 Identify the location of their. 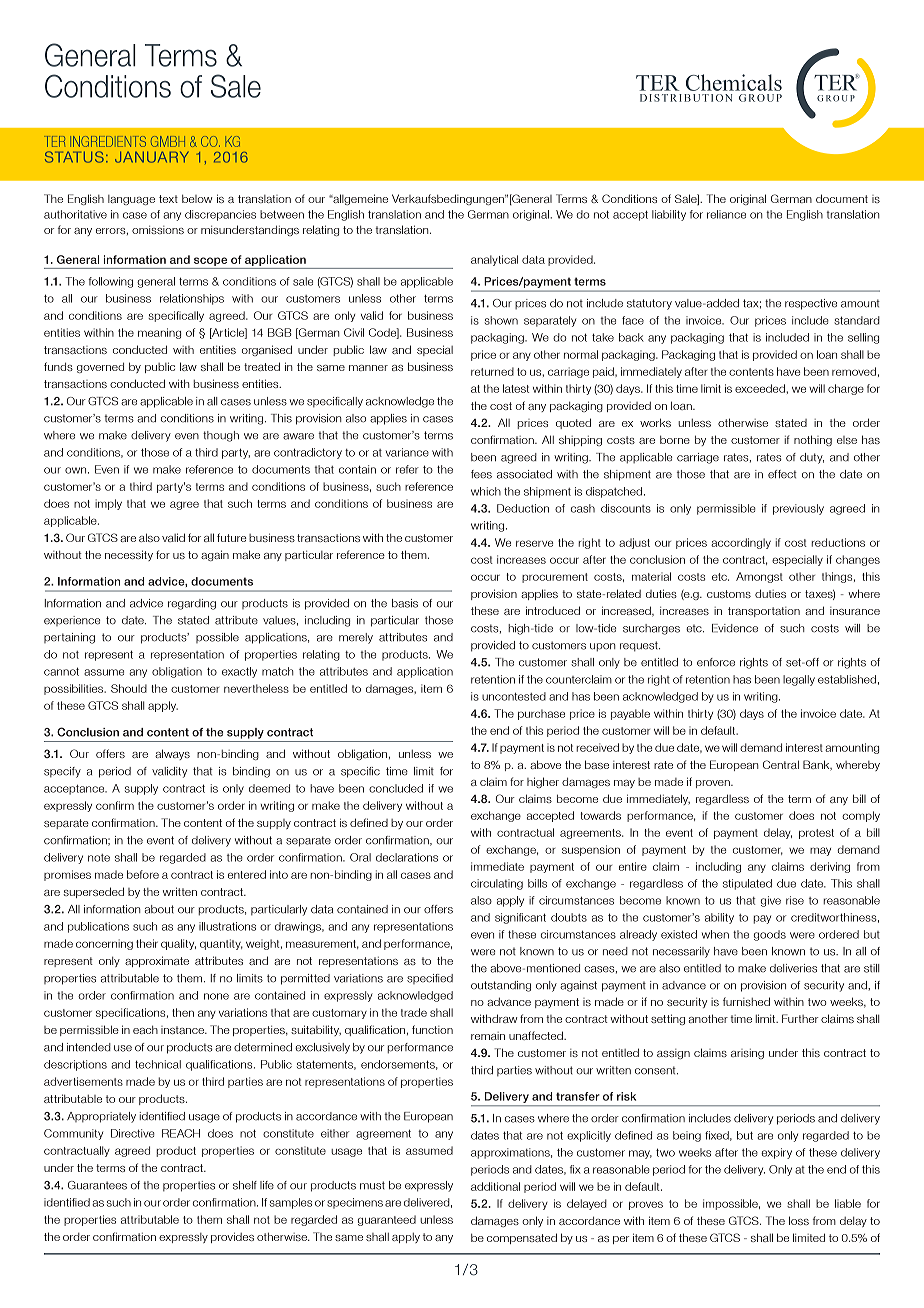
(147, 943).
